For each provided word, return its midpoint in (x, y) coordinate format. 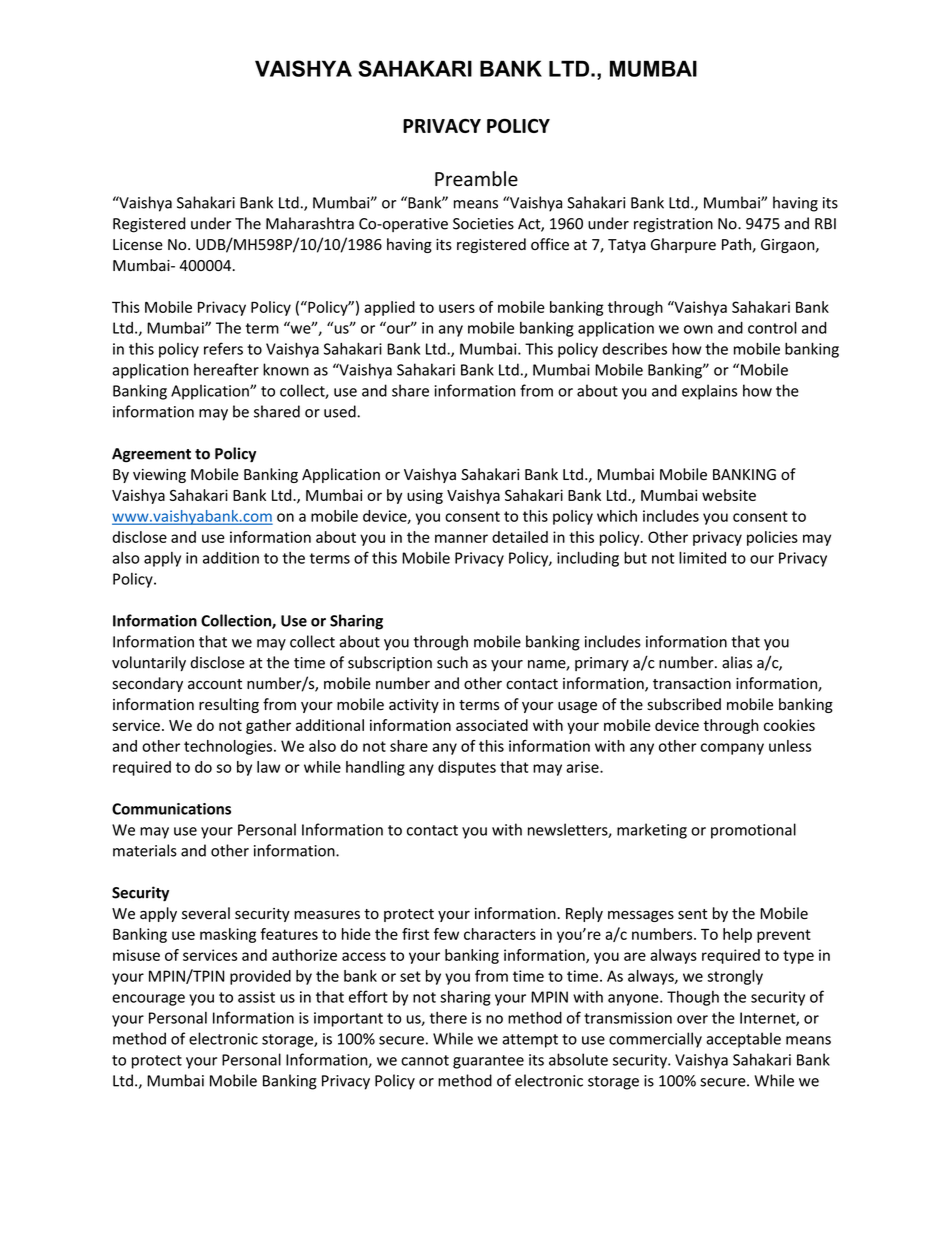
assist (256, 997)
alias (737, 662)
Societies (483, 224)
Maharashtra (310, 223)
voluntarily (149, 663)
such (452, 662)
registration (673, 225)
